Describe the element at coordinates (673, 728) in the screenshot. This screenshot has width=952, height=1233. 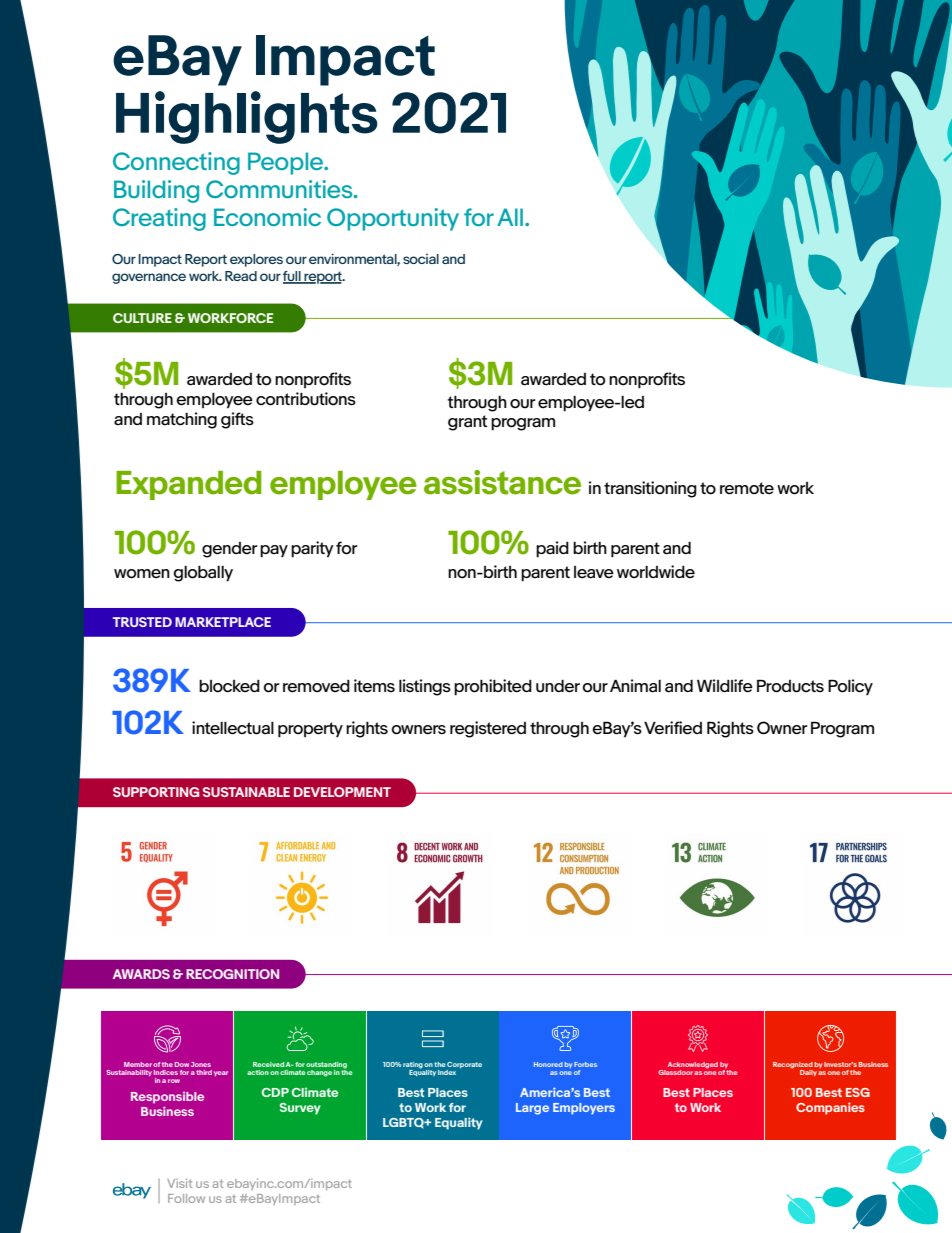
I see `Verified` at that location.
